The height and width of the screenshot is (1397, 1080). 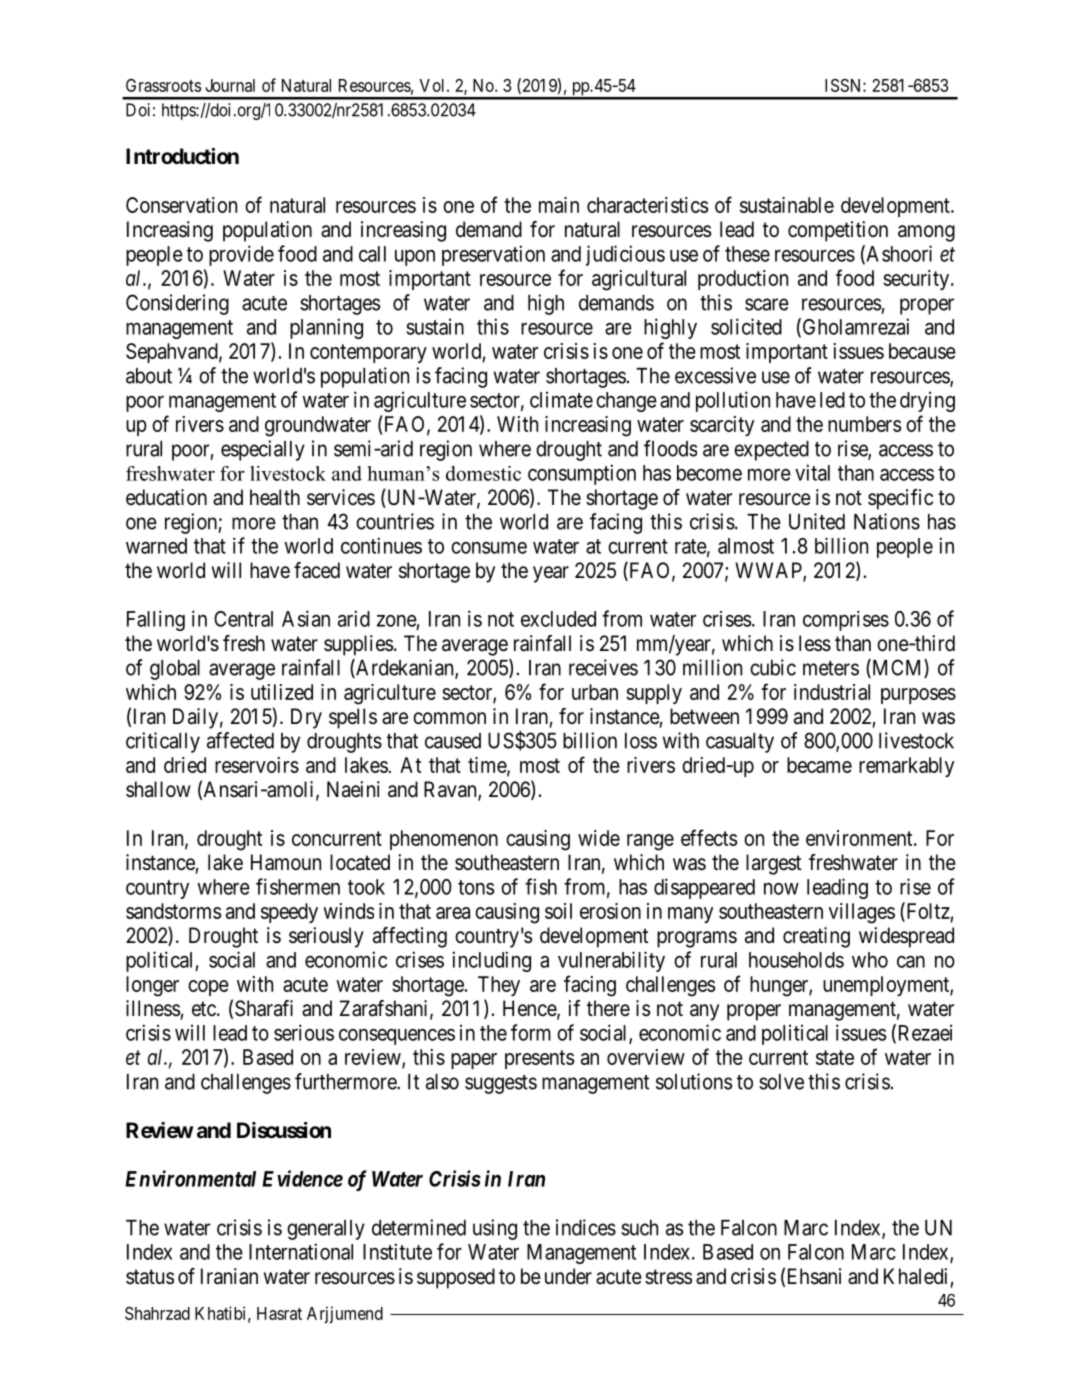 What do you see at coordinates (595, 692) in the screenshot?
I see `urban` at bounding box center [595, 692].
